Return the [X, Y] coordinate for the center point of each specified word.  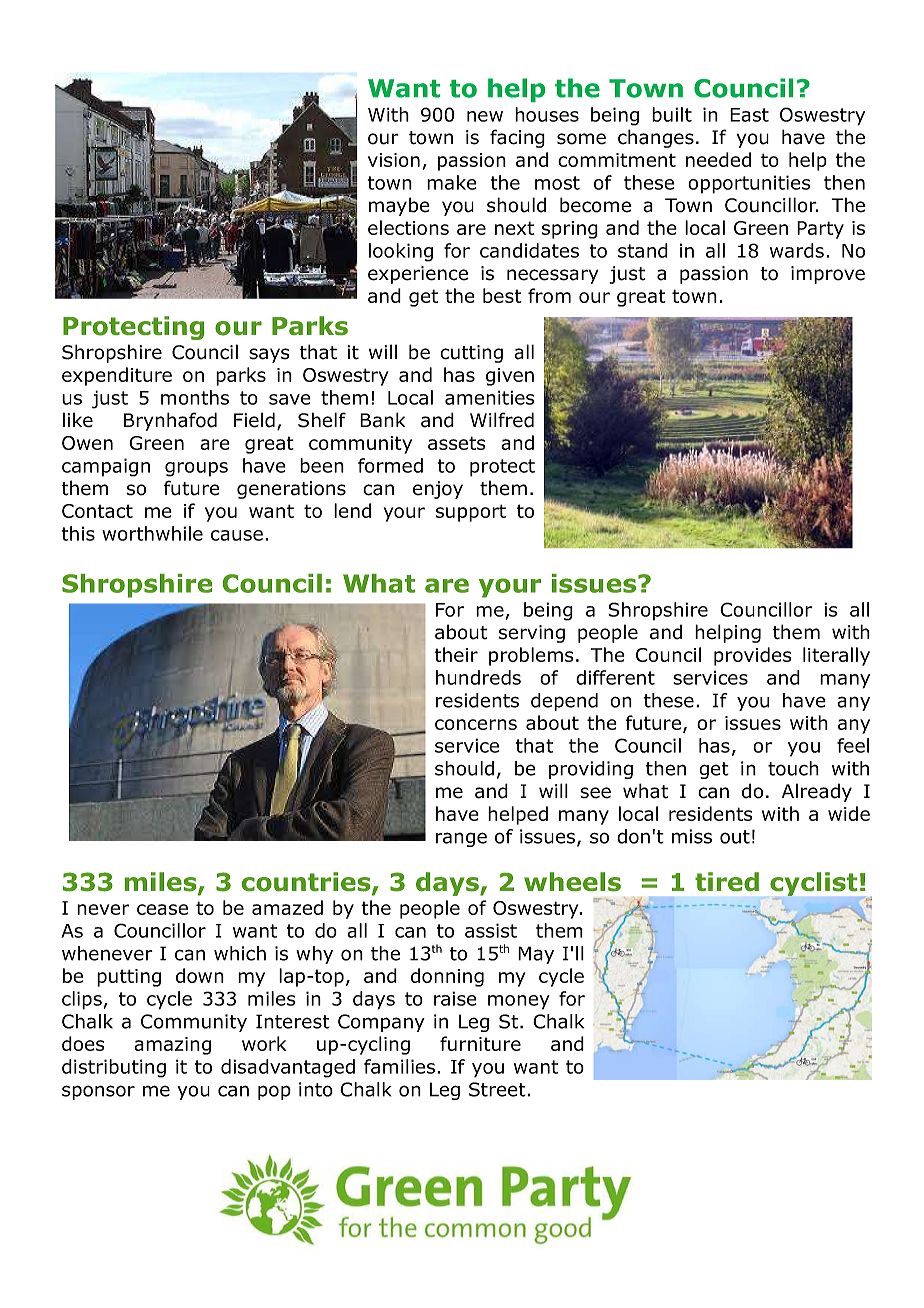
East [749, 115]
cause [237, 535]
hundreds [478, 677]
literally [836, 656]
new [485, 116]
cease [162, 909]
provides [752, 656]
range [461, 839]
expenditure [117, 376]
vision [394, 160]
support [471, 513]
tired [727, 882]
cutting [471, 354]
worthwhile [152, 533]
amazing [172, 1046]
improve [828, 275]
